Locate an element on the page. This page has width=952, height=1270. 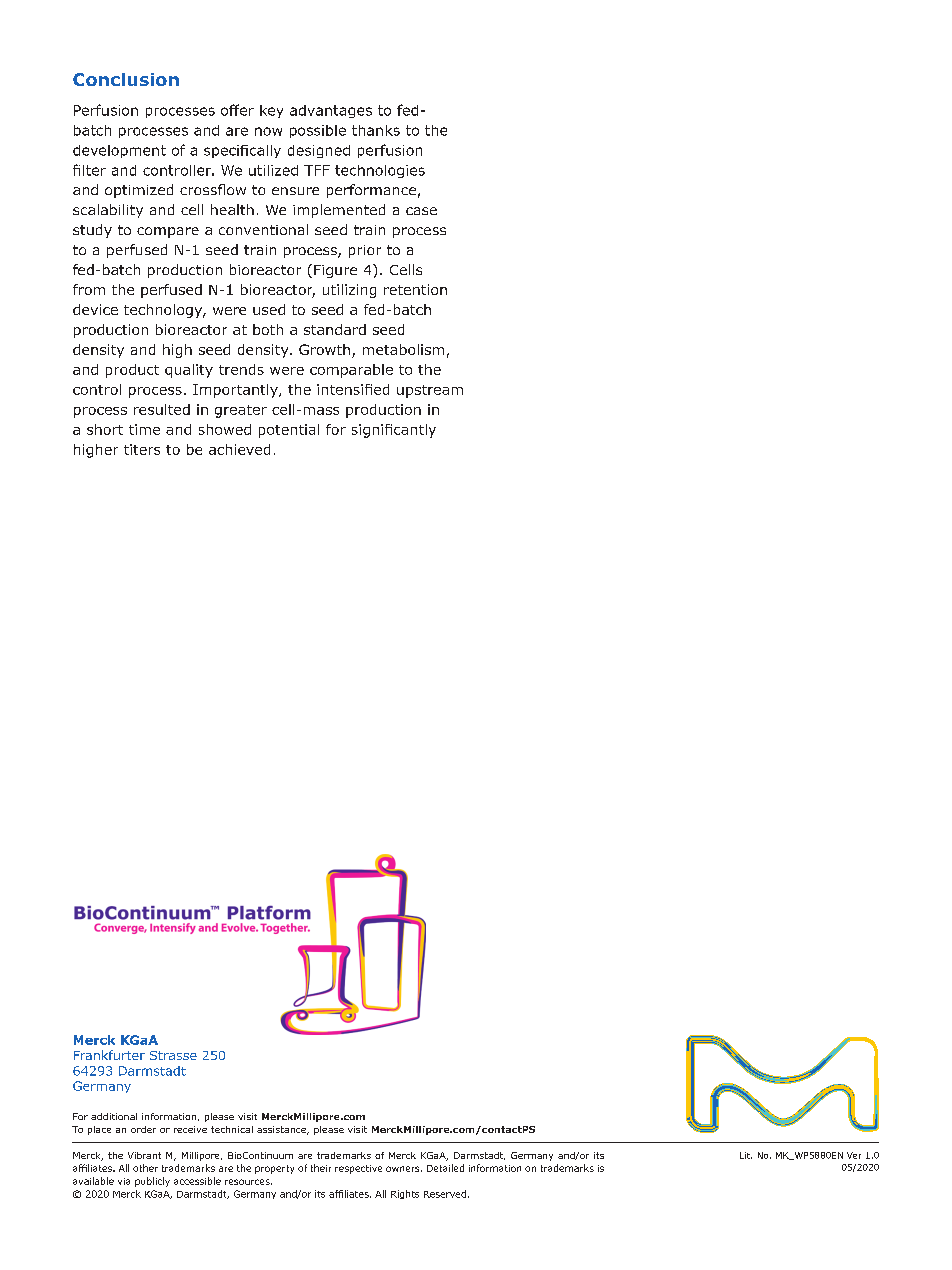
titers is located at coordinates (142, 449).
